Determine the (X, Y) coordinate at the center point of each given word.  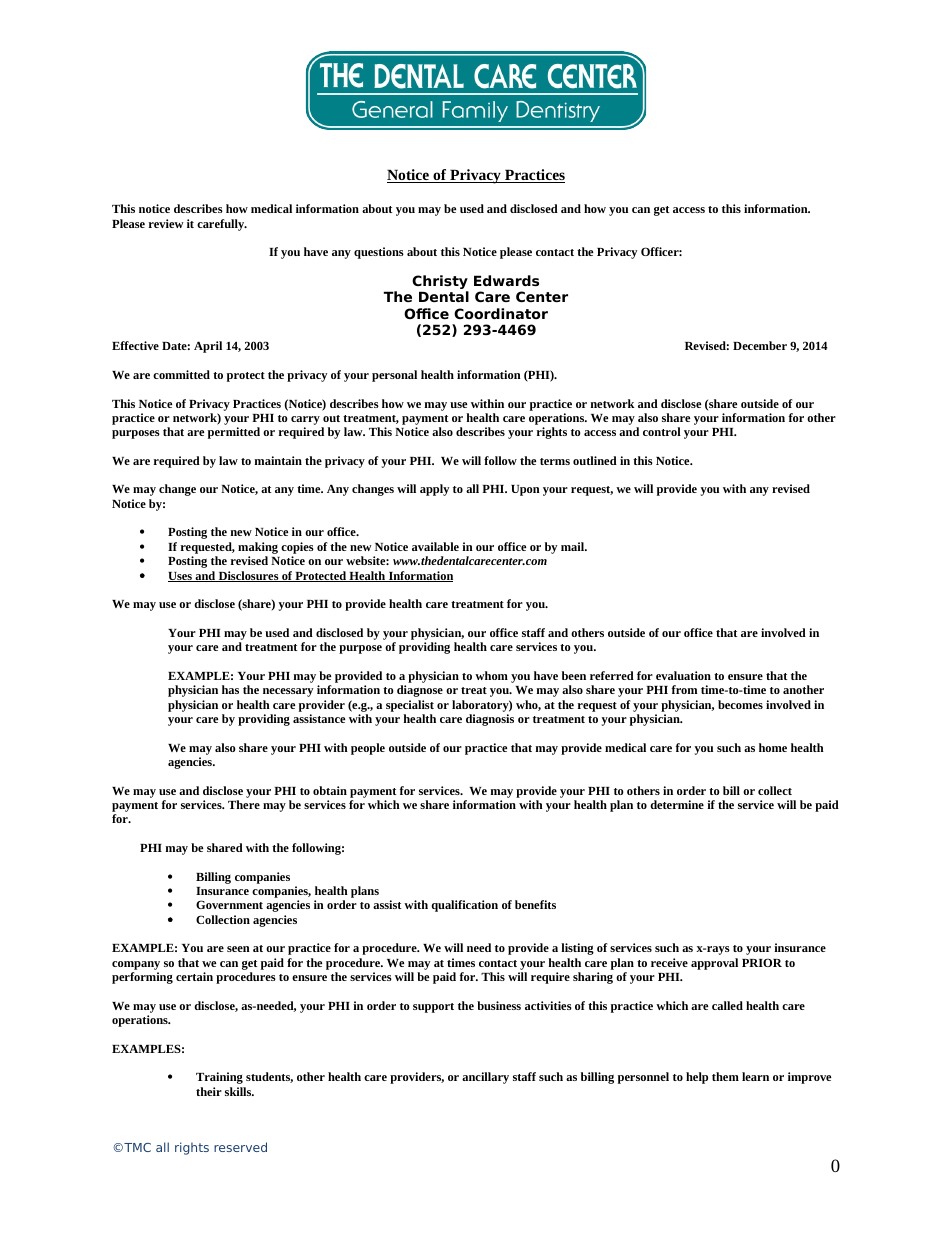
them (725, 1076)
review (166, 223)
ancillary (485, 1078)
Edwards (506, 280)
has (230, 689)
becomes (740, 704)
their (209, 1091)
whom (491, 675)
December (760, 345)
